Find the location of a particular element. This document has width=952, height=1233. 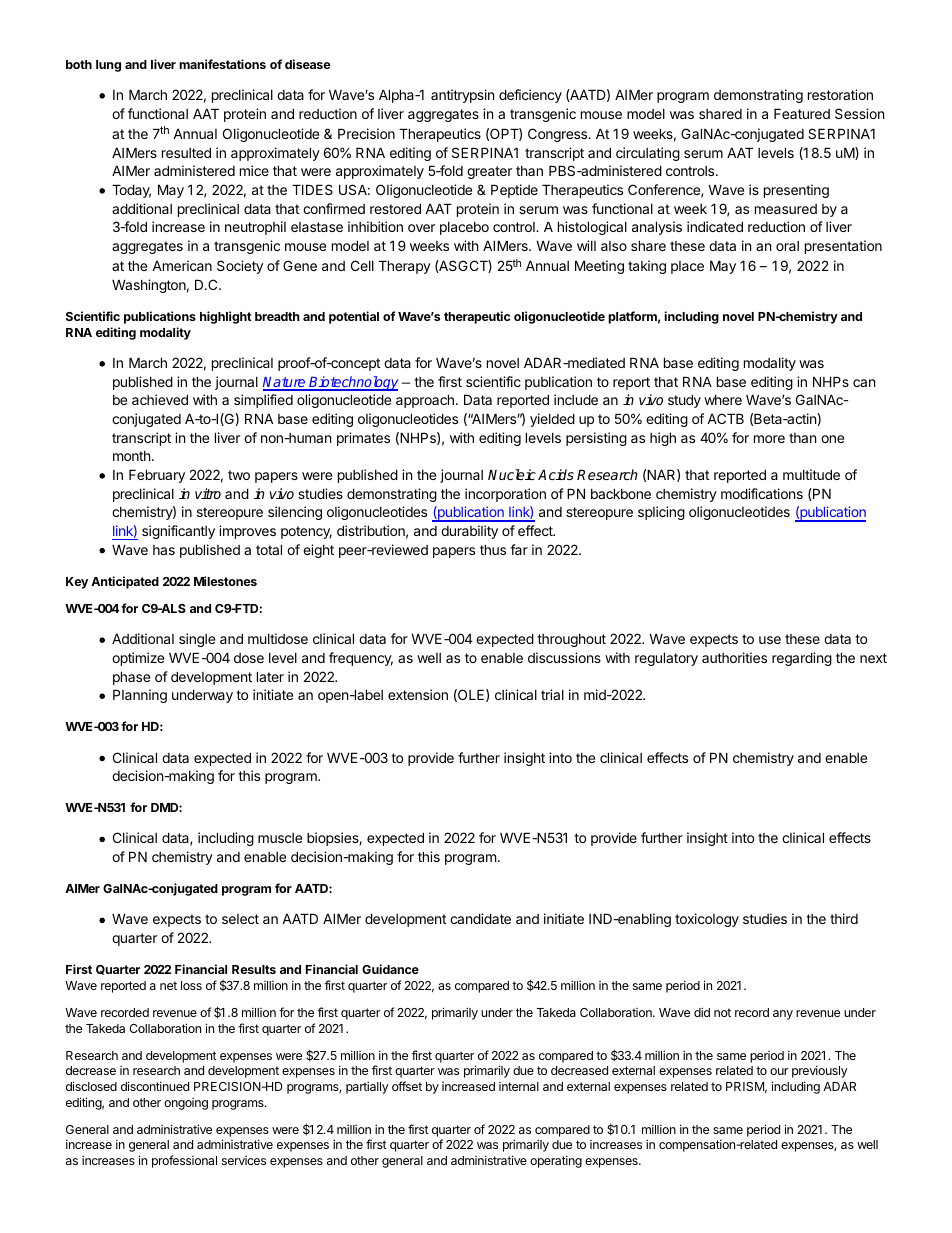

select is located at coordinates (240, 919).
